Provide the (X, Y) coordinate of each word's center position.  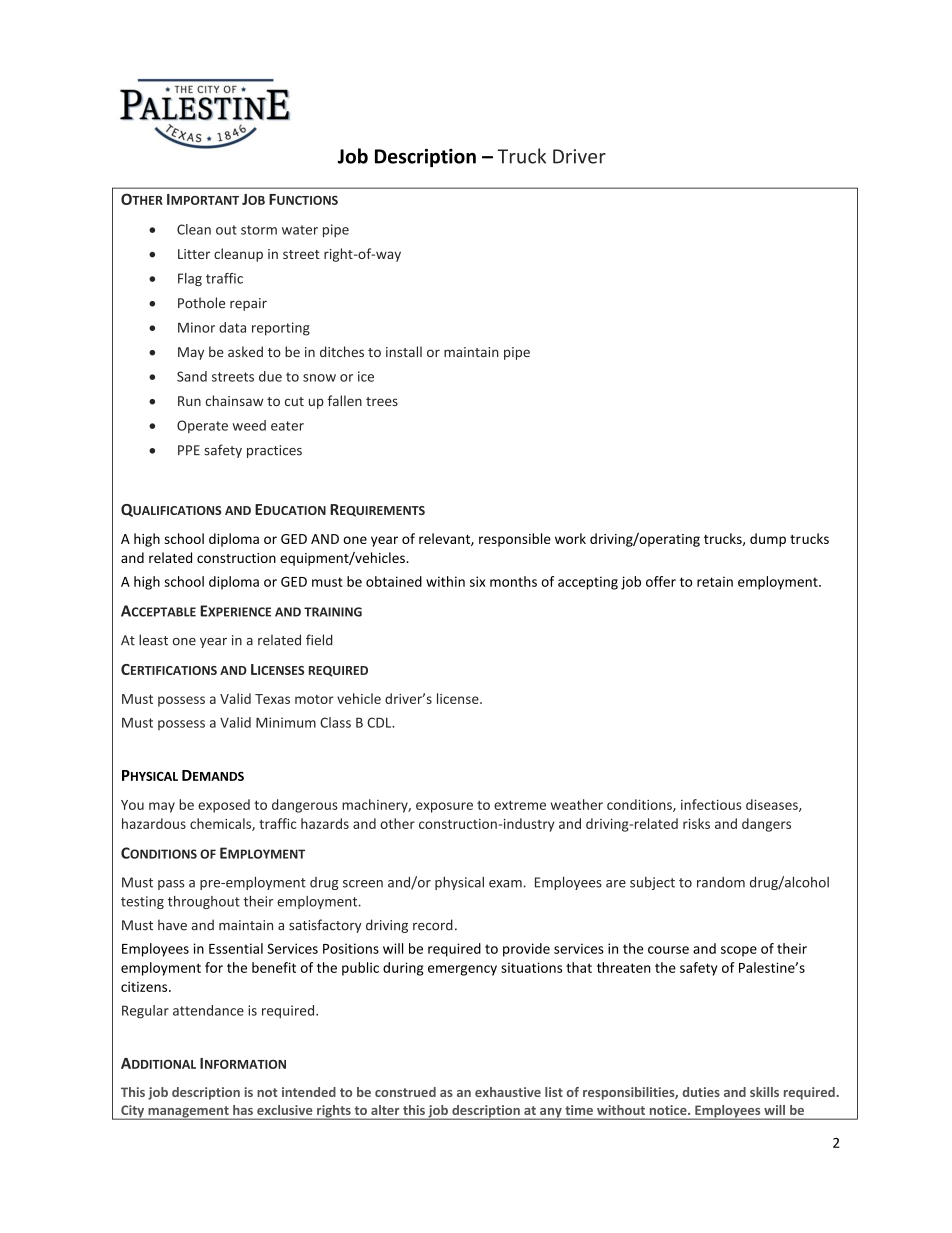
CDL (380, 722)
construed (405, 1092)
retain (715, 581)
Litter (194, 254)
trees (382, 401)
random (721, 882)
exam (506, 884)
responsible (515, 540)
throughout (204, 902)
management (188, 1113)
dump (768, 540)
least (153, 640)
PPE (189, 450)
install (404, 351)
